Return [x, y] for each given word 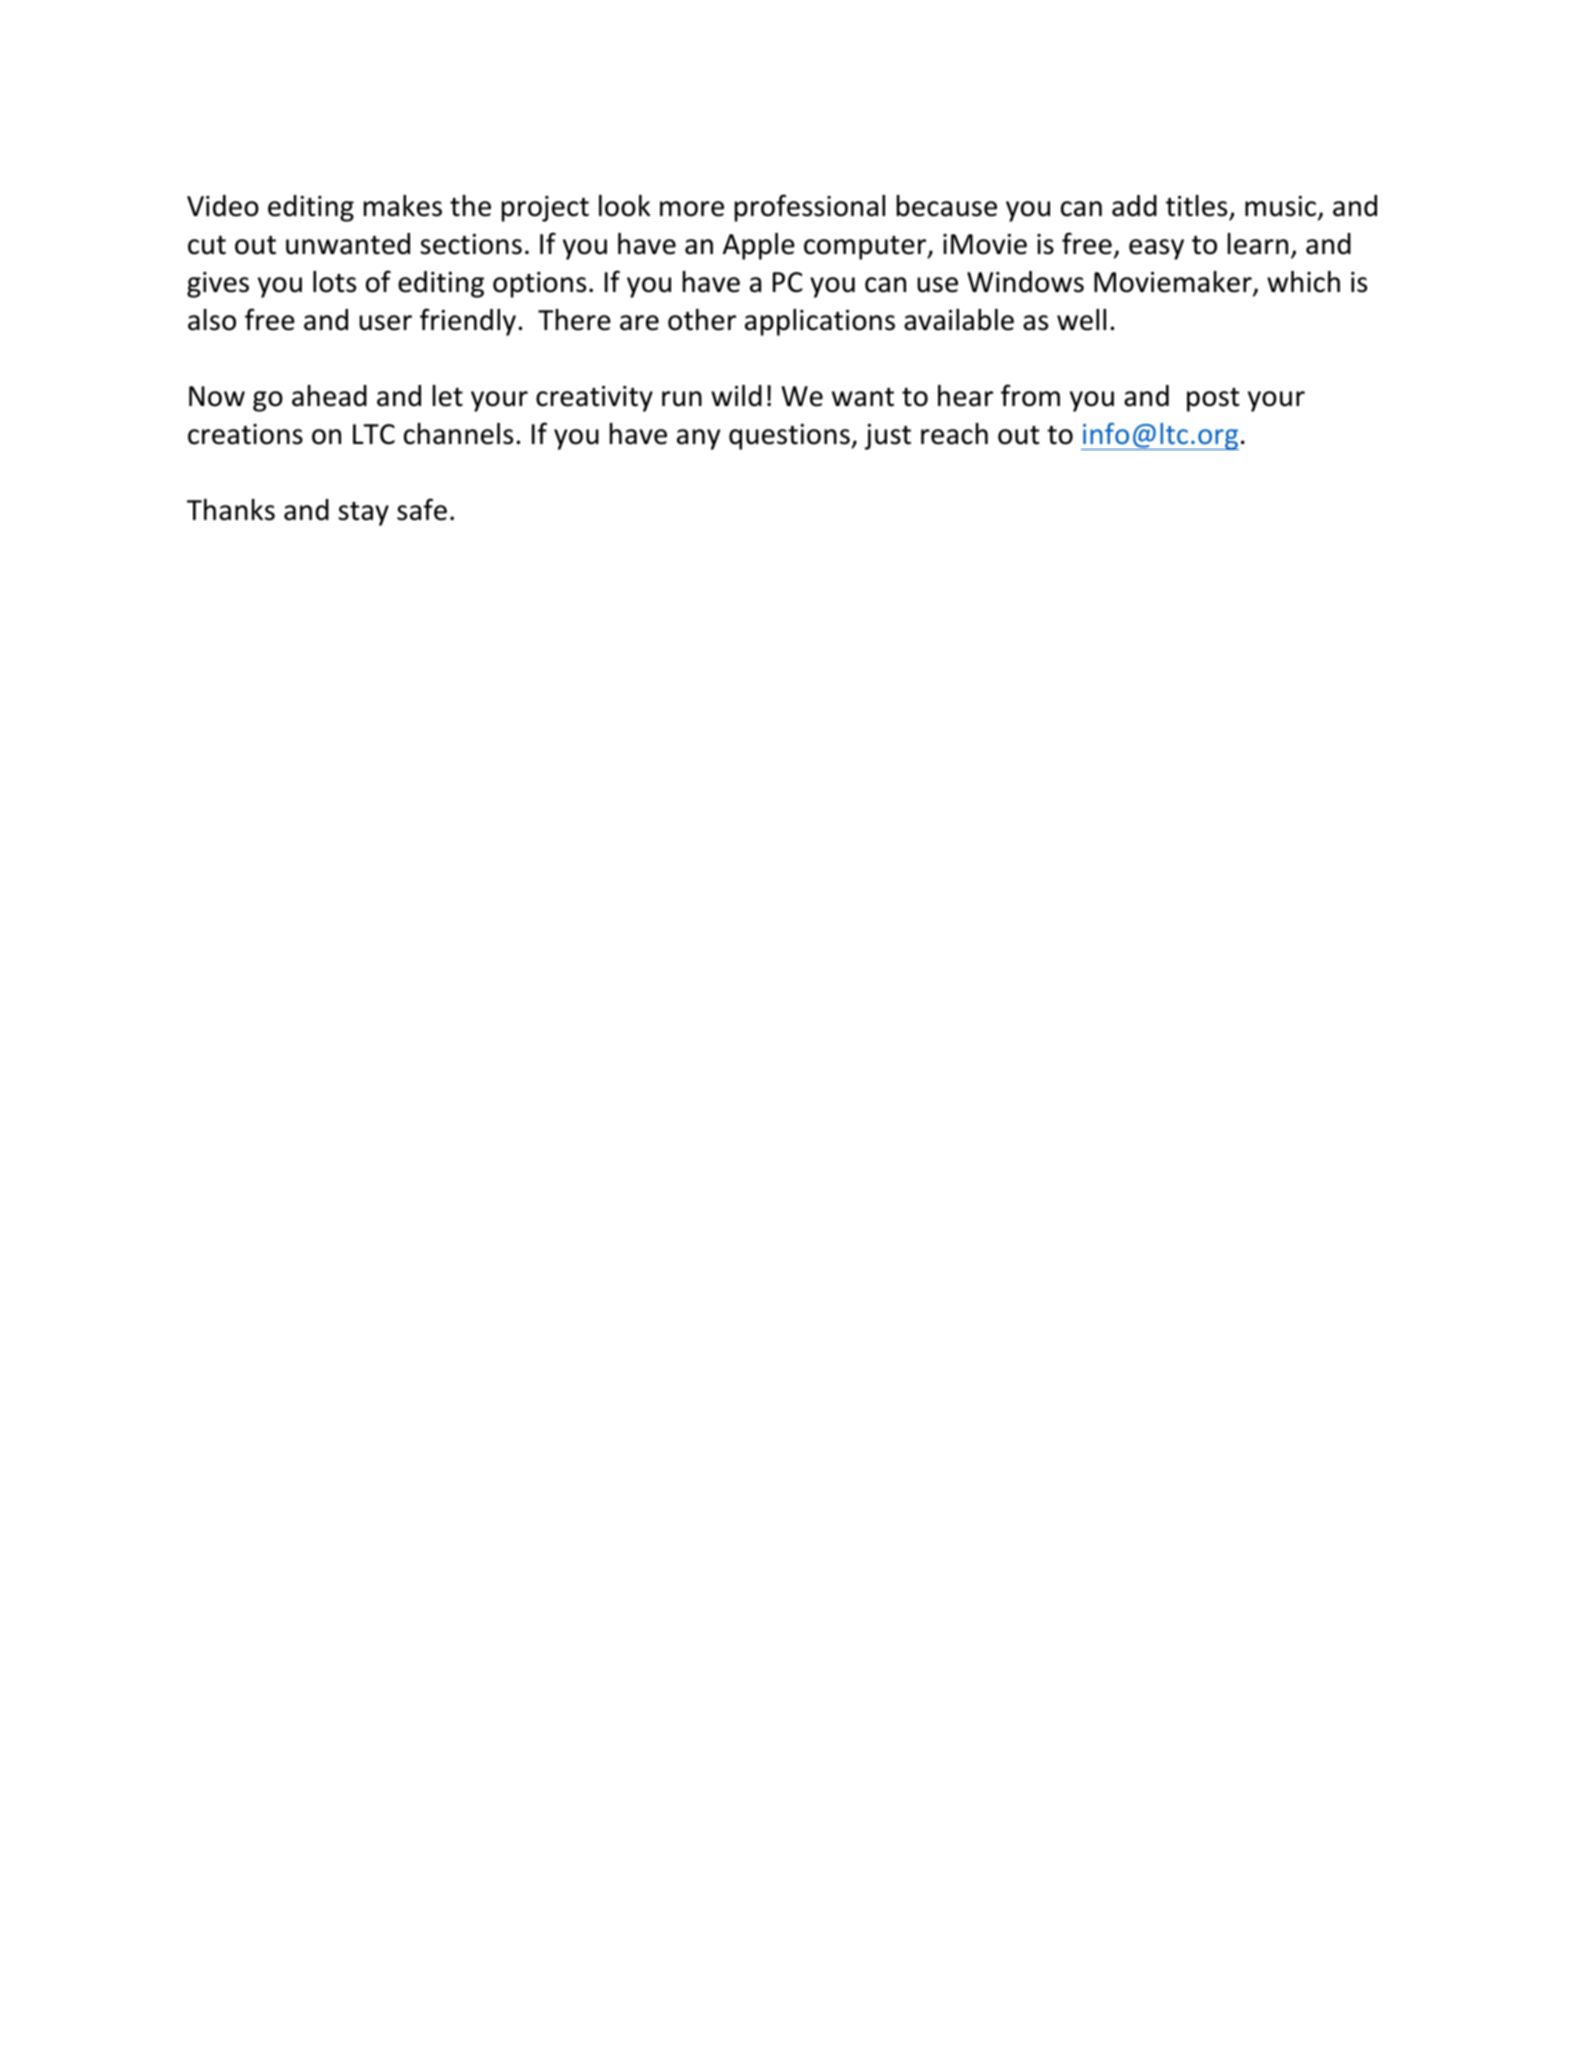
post [1213, 400]
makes [403, 206]
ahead [329, 396]
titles [1198, 207]
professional [810, 208]
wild [736, 396]
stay [363, 514]
